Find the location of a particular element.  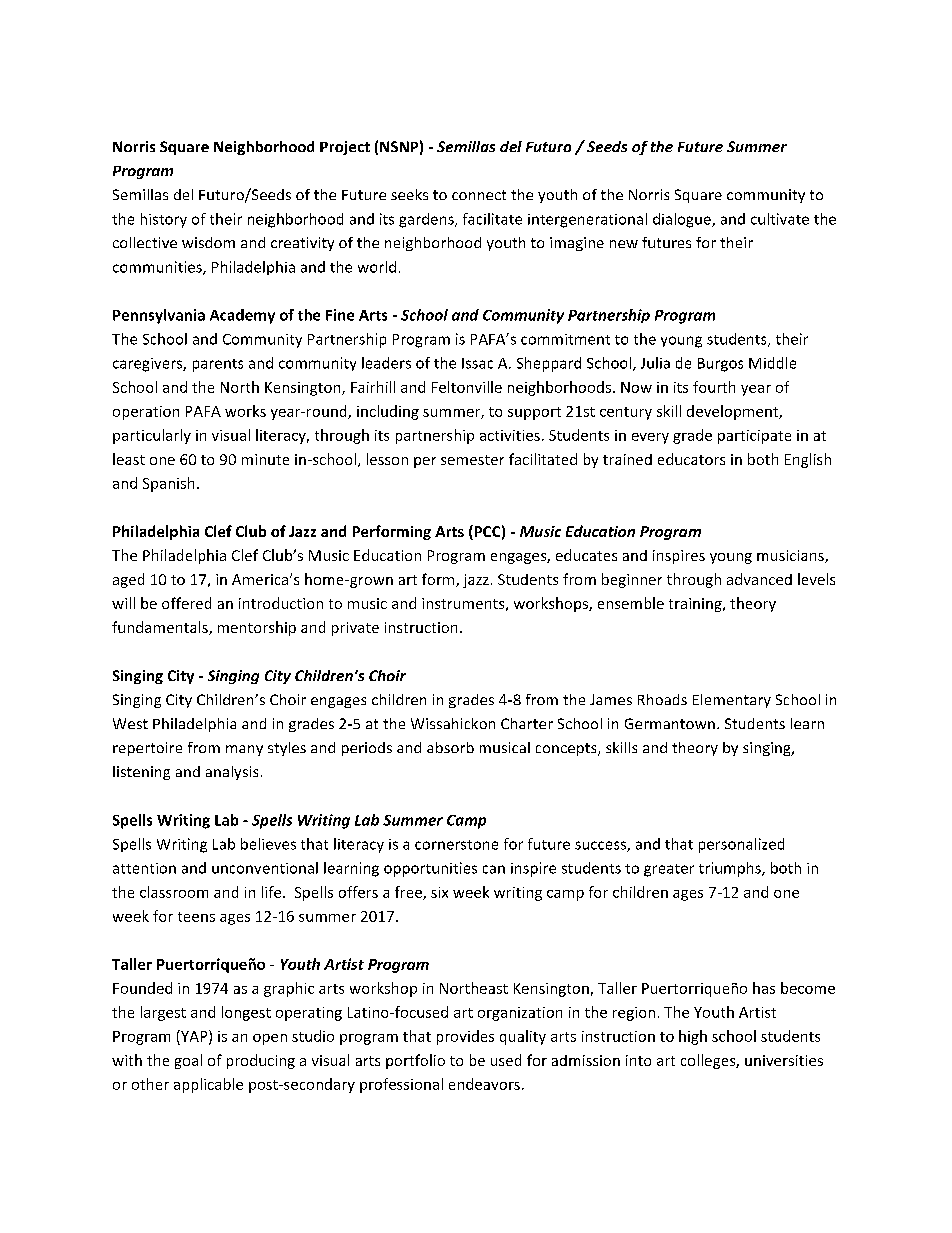

Elementary is located at coordinates (732, 701).
